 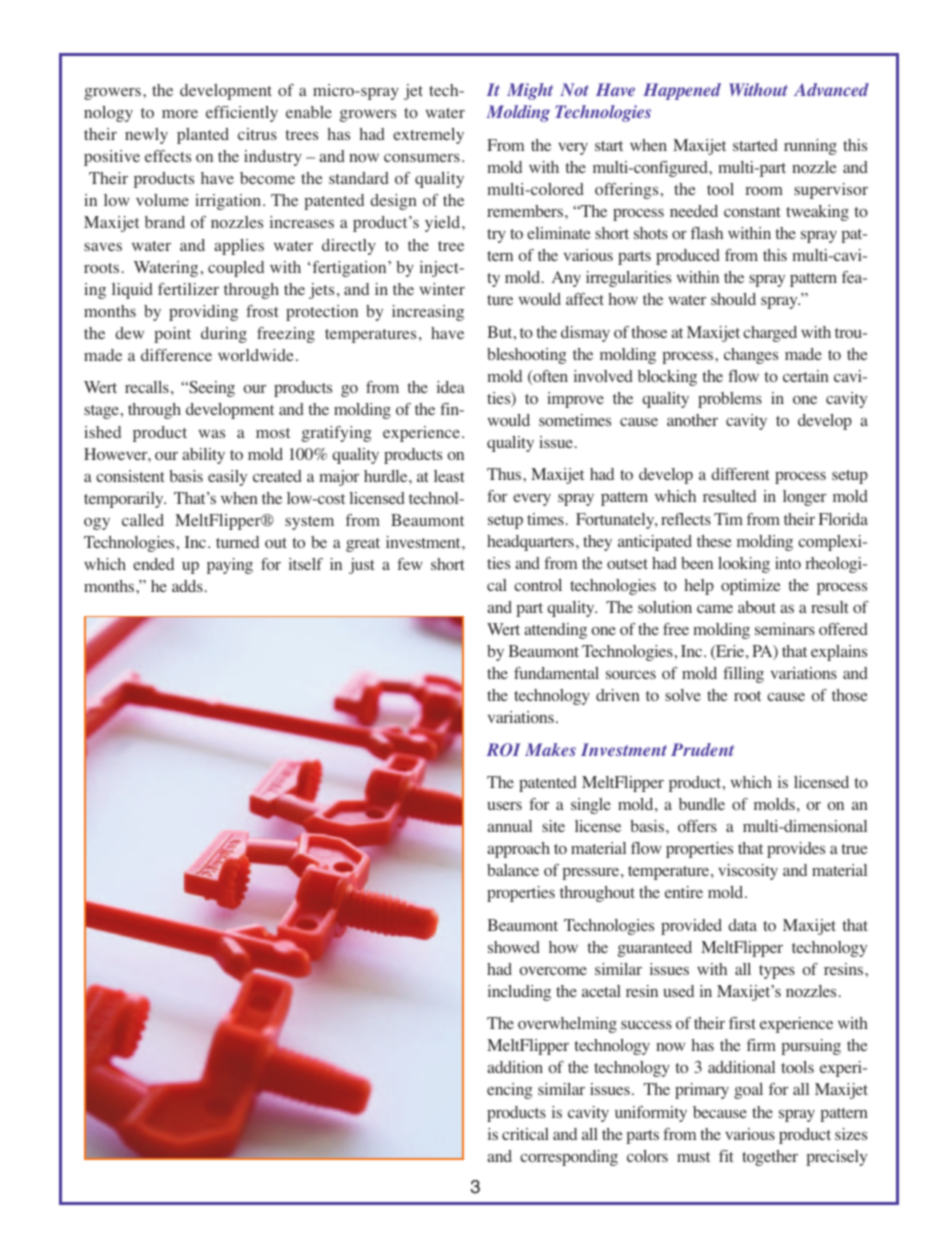 What do you see at coordinates (203, 456) in the screenshot?
I see `ability` at bounding box center [203, 456].
